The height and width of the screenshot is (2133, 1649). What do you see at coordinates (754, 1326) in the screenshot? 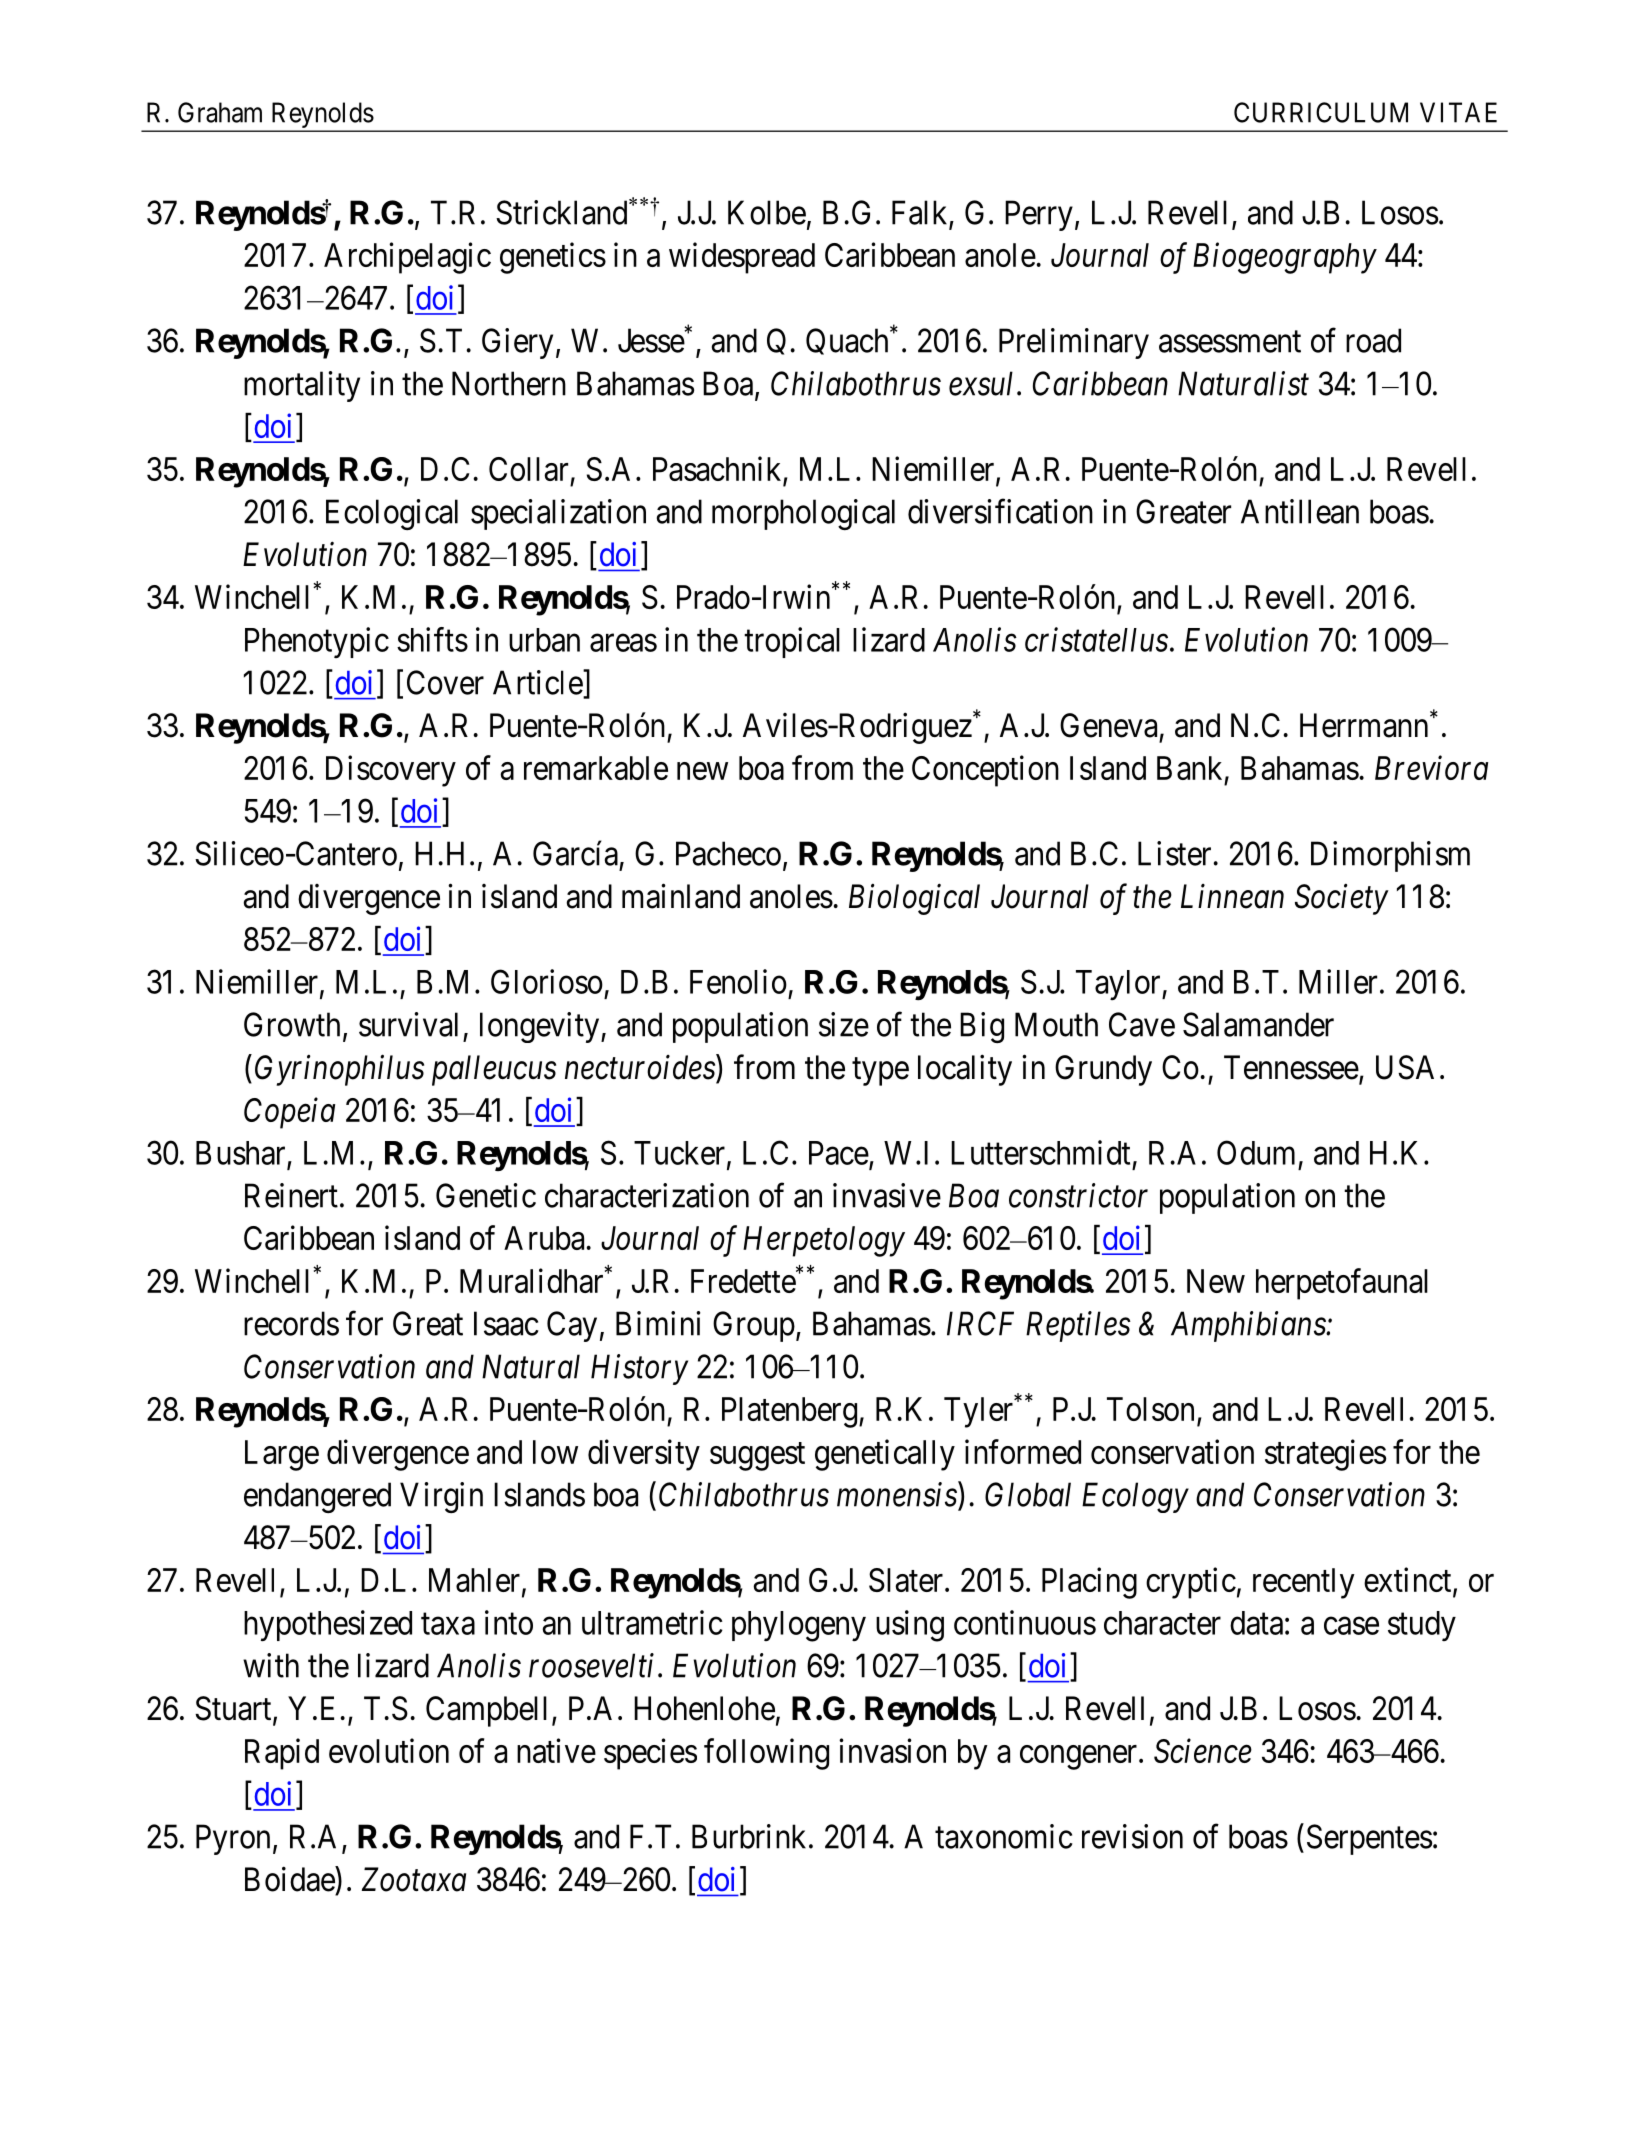
I see `Group` at bounding box center [754, 1326].
